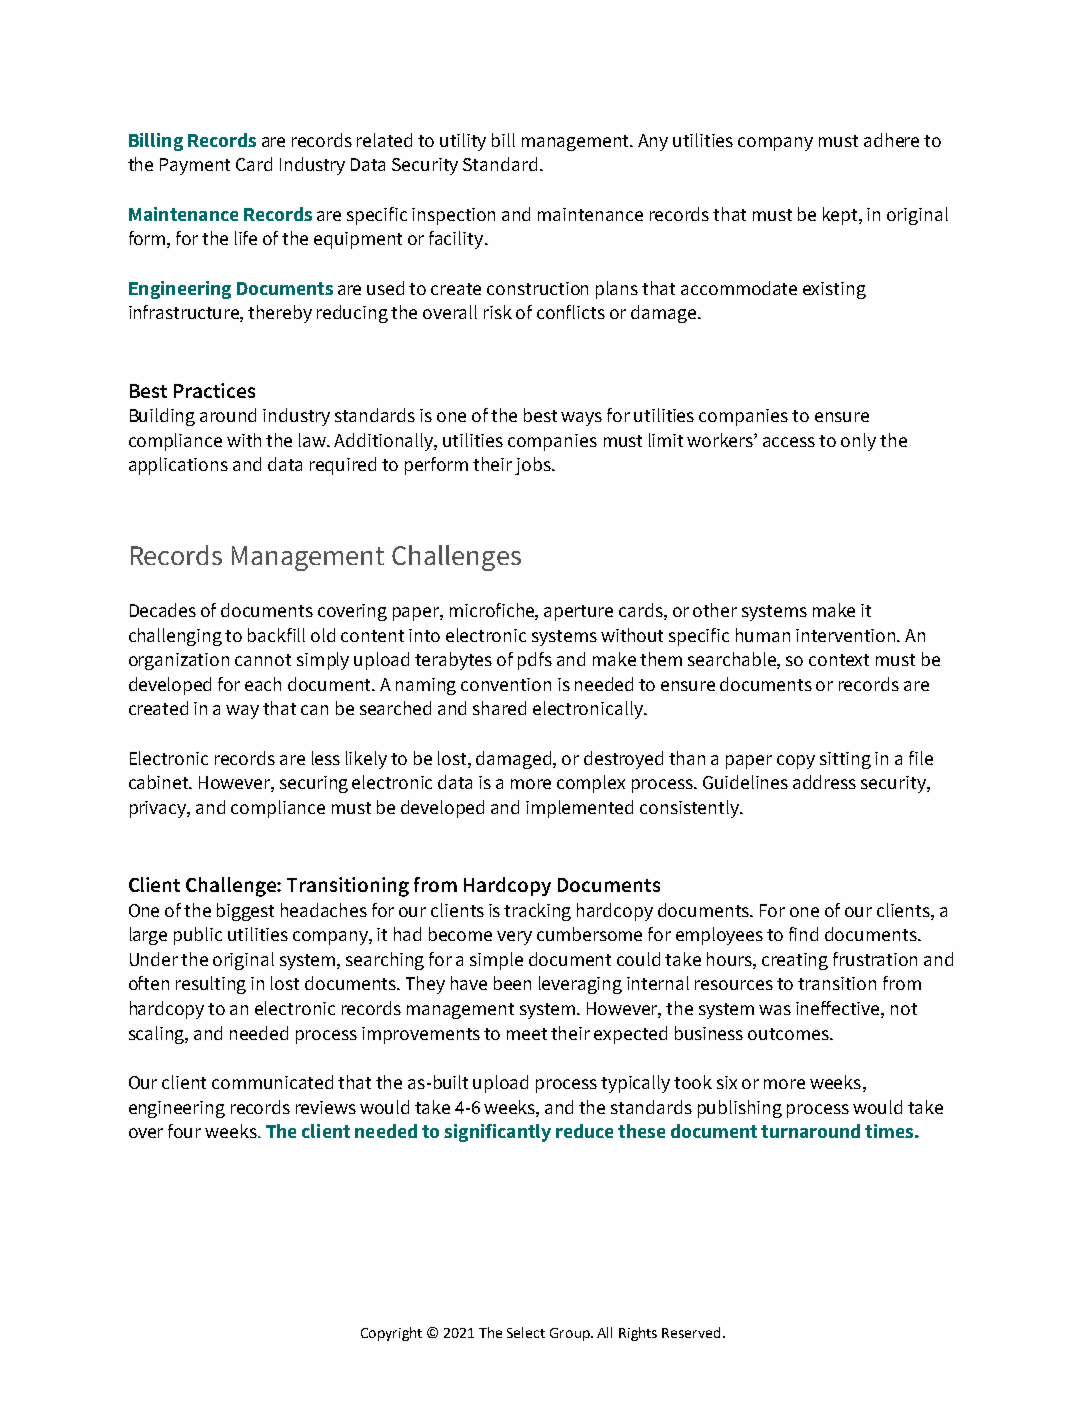 The height and width of the screenshot is (1406, 1086). What do you see at coordinates (195, 166) in the screenshot?
I see `Payment` at bounding box center [195, 166].
